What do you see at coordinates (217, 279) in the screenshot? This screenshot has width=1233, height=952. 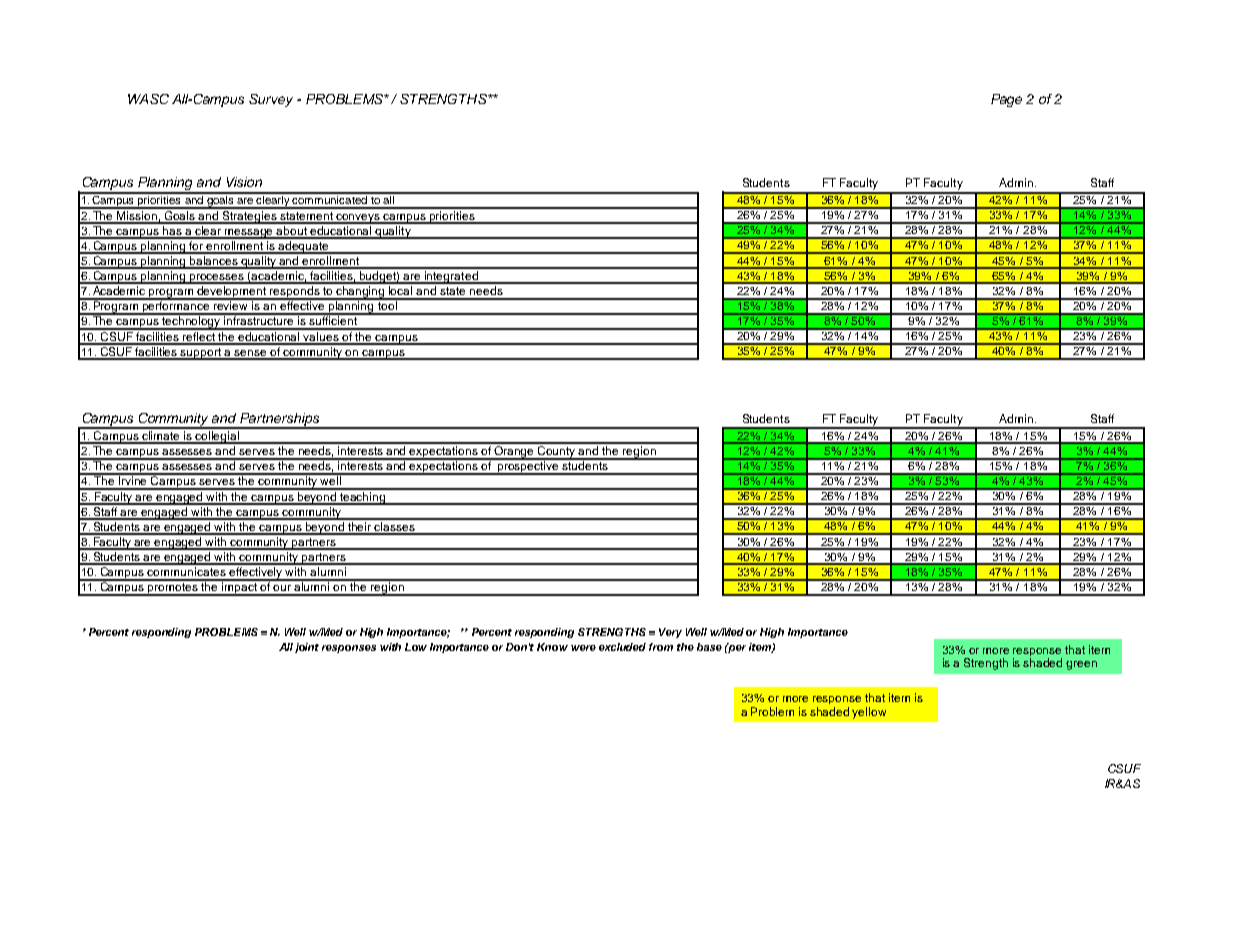 I see `processes` at bounding box center [217, 279].
